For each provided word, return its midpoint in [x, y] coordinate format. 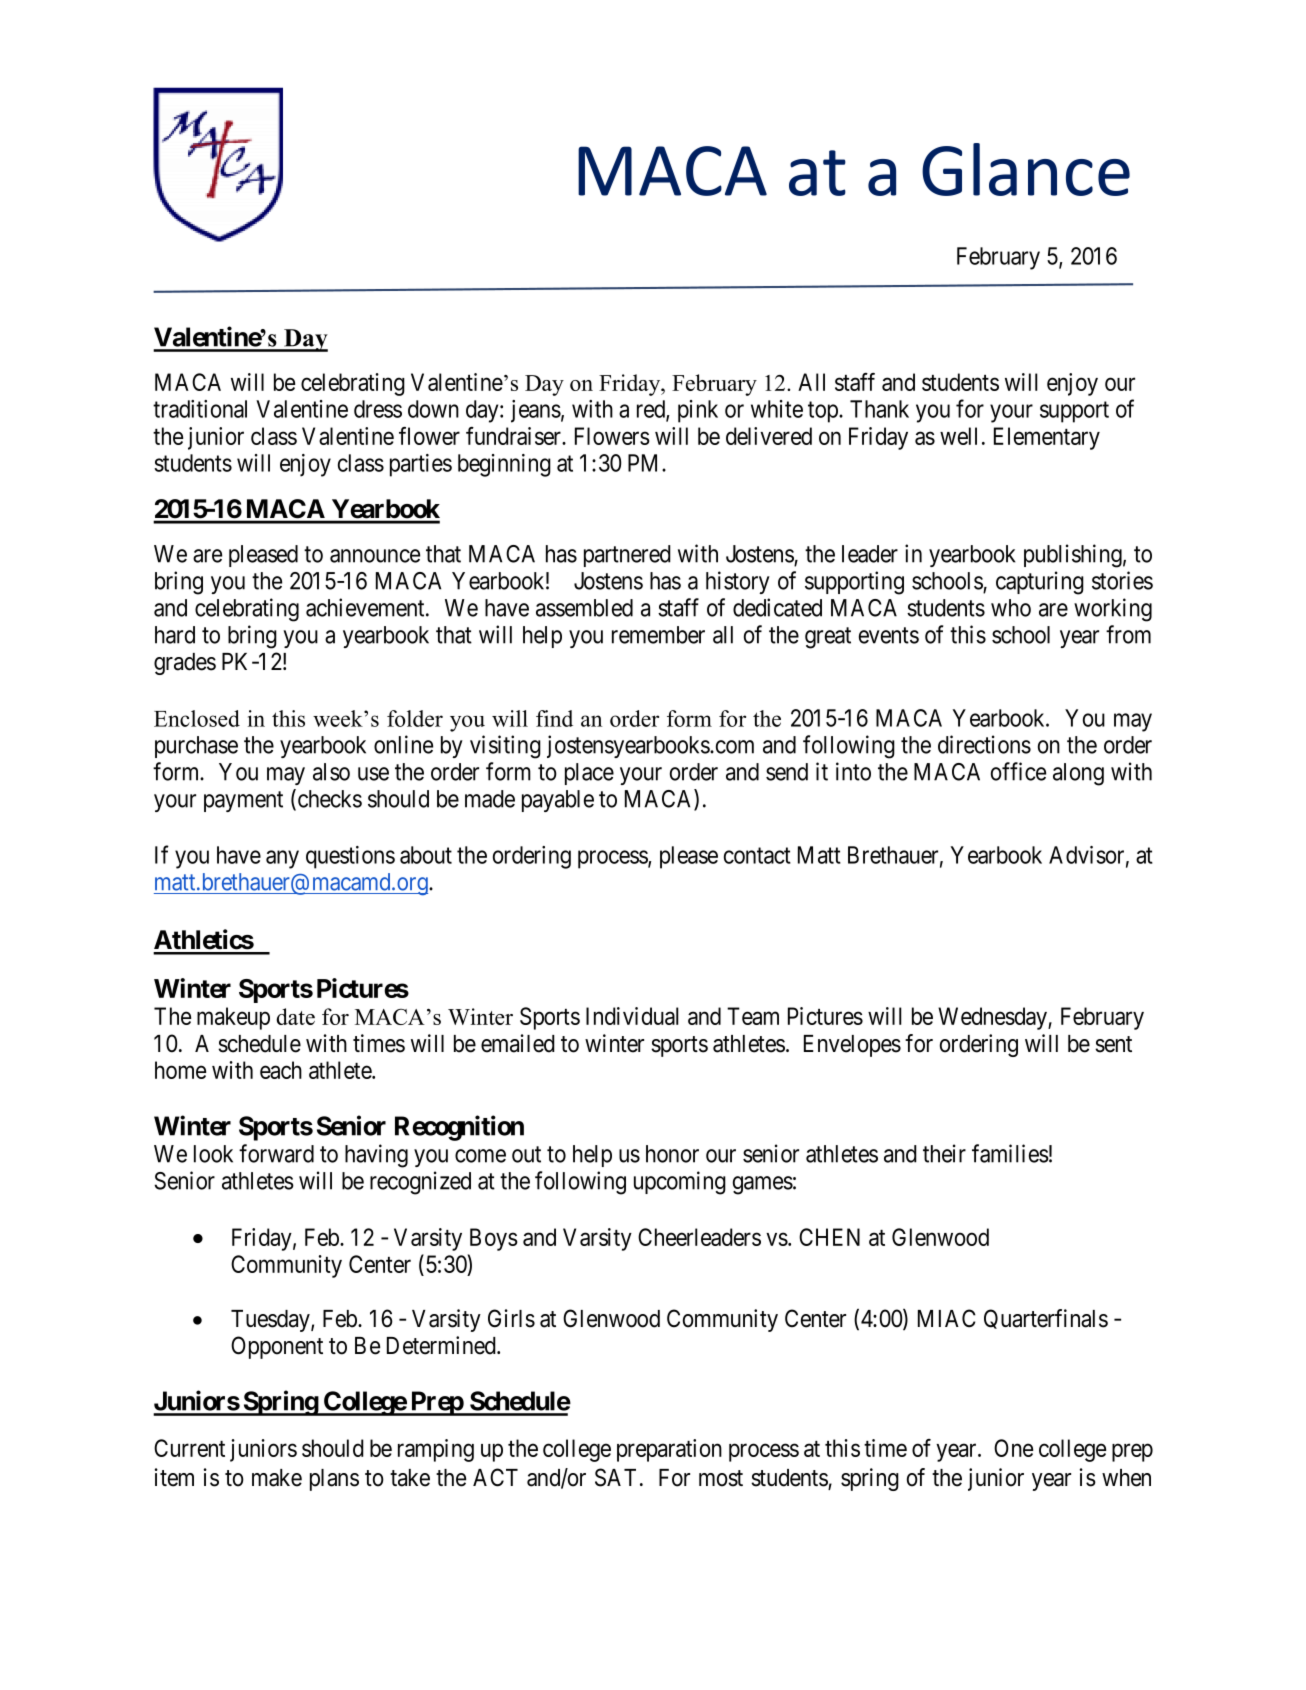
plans [334, 1480]
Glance [1026, 169]
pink [698, 411]
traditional [200, 409]
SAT [615, 1477]
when [1126, 1478]
